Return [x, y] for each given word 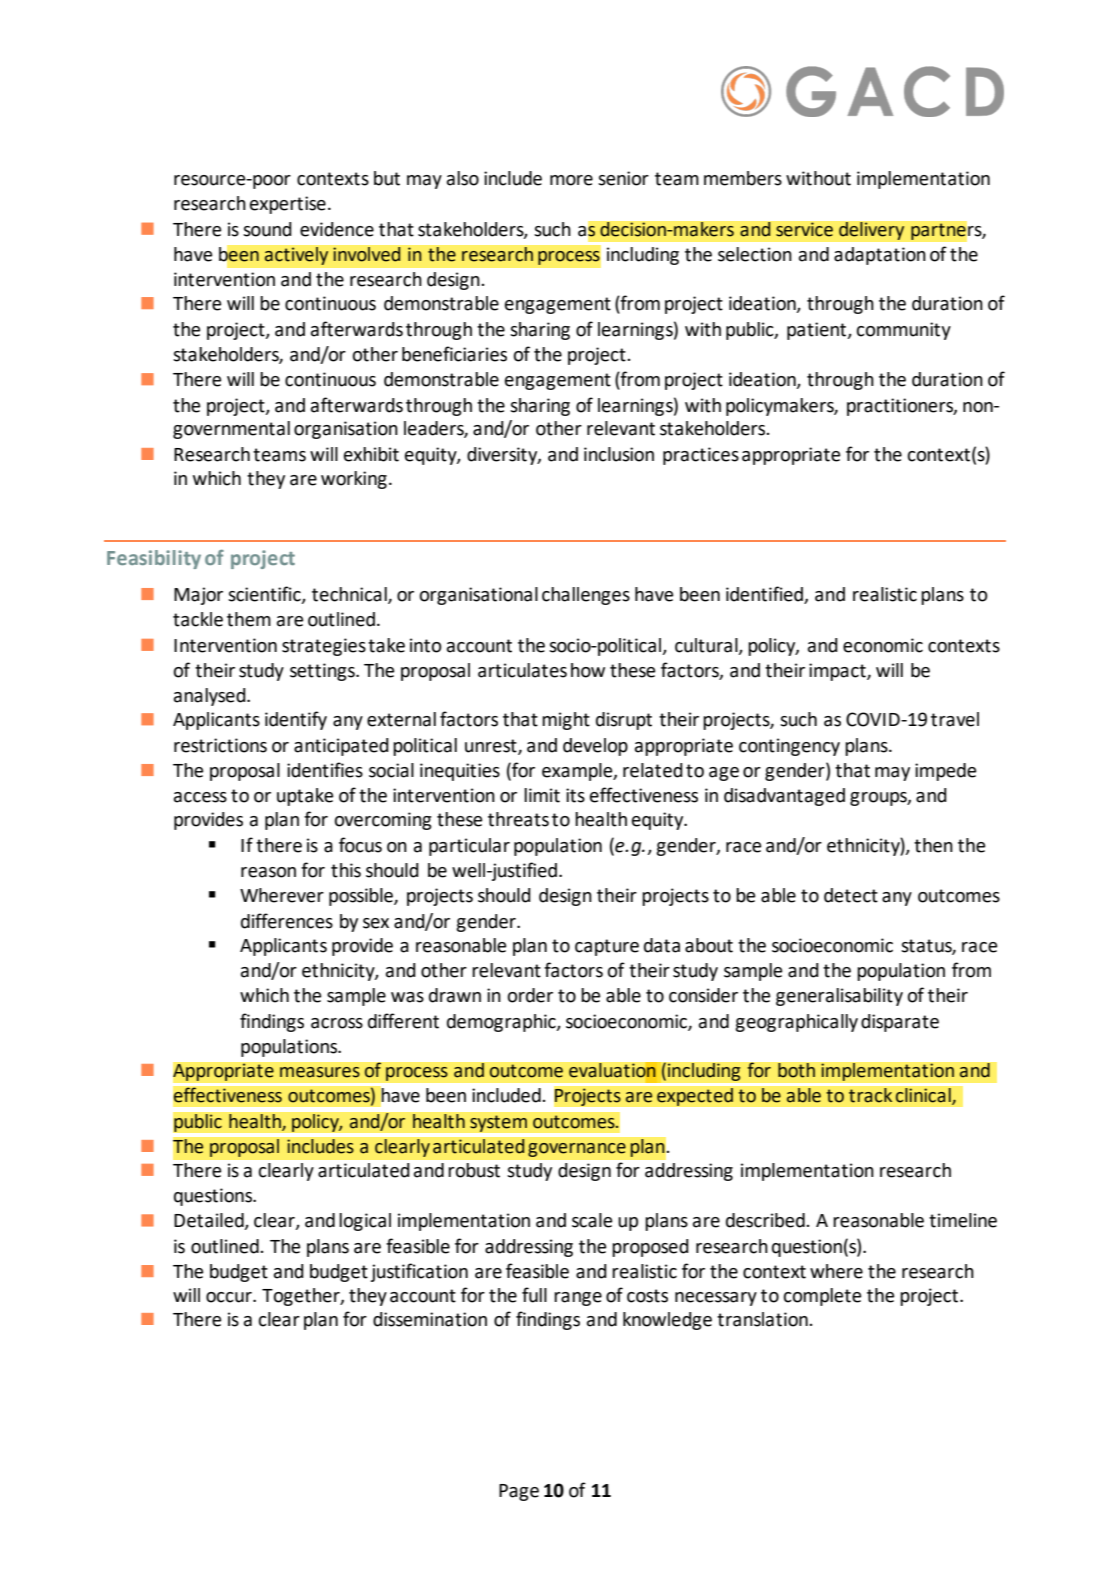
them [249, 619]
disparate [900, 1023]
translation [763, 1319]
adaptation [880, 256]
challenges [586, 596]
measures [320, 1072]
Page [519, 1492]
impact [838, 672]
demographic [502, 1023]
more [571, 180]
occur [230, 1297]
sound [267, 229]
